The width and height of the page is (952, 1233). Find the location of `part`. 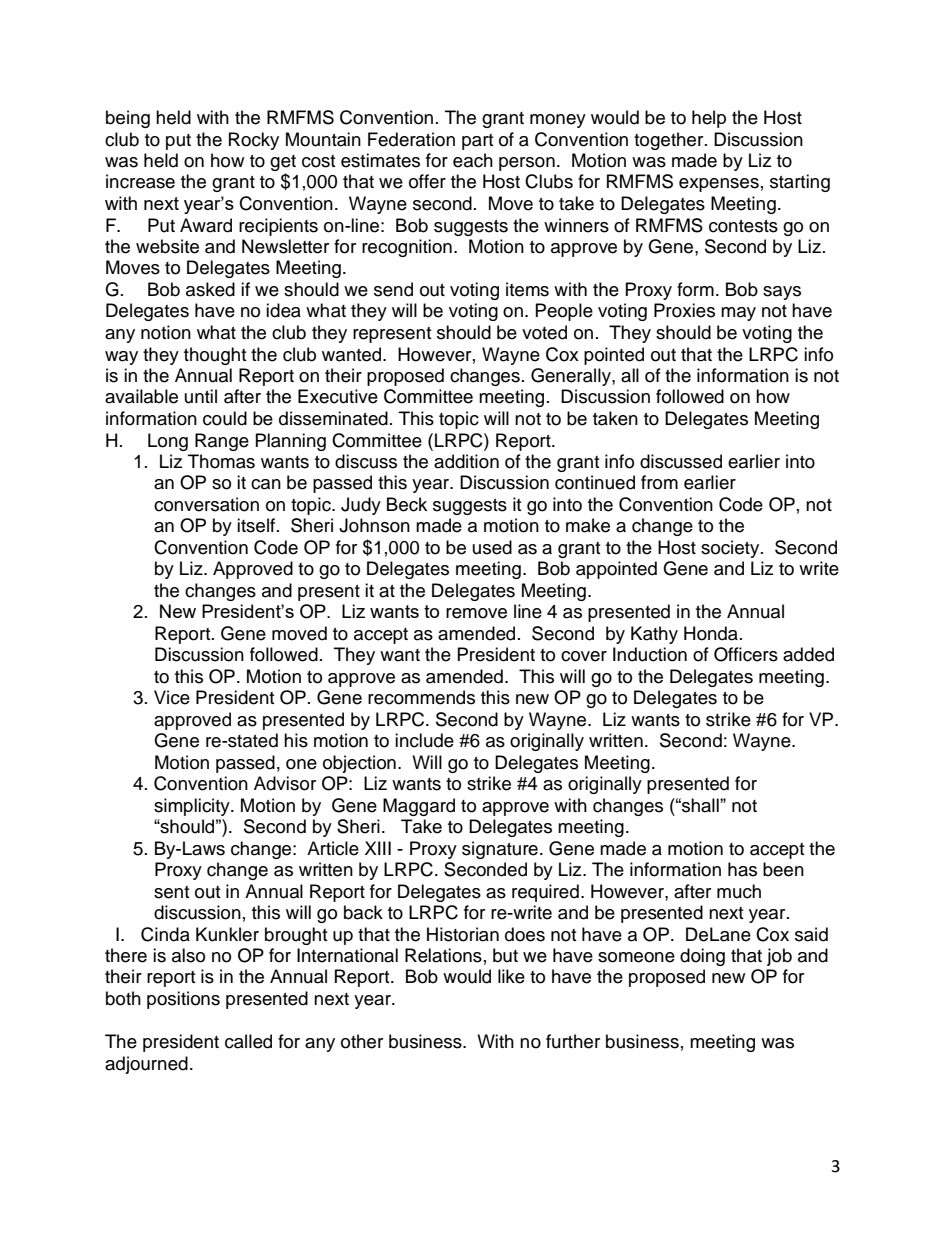

part is located at coordinates (477, 142).
